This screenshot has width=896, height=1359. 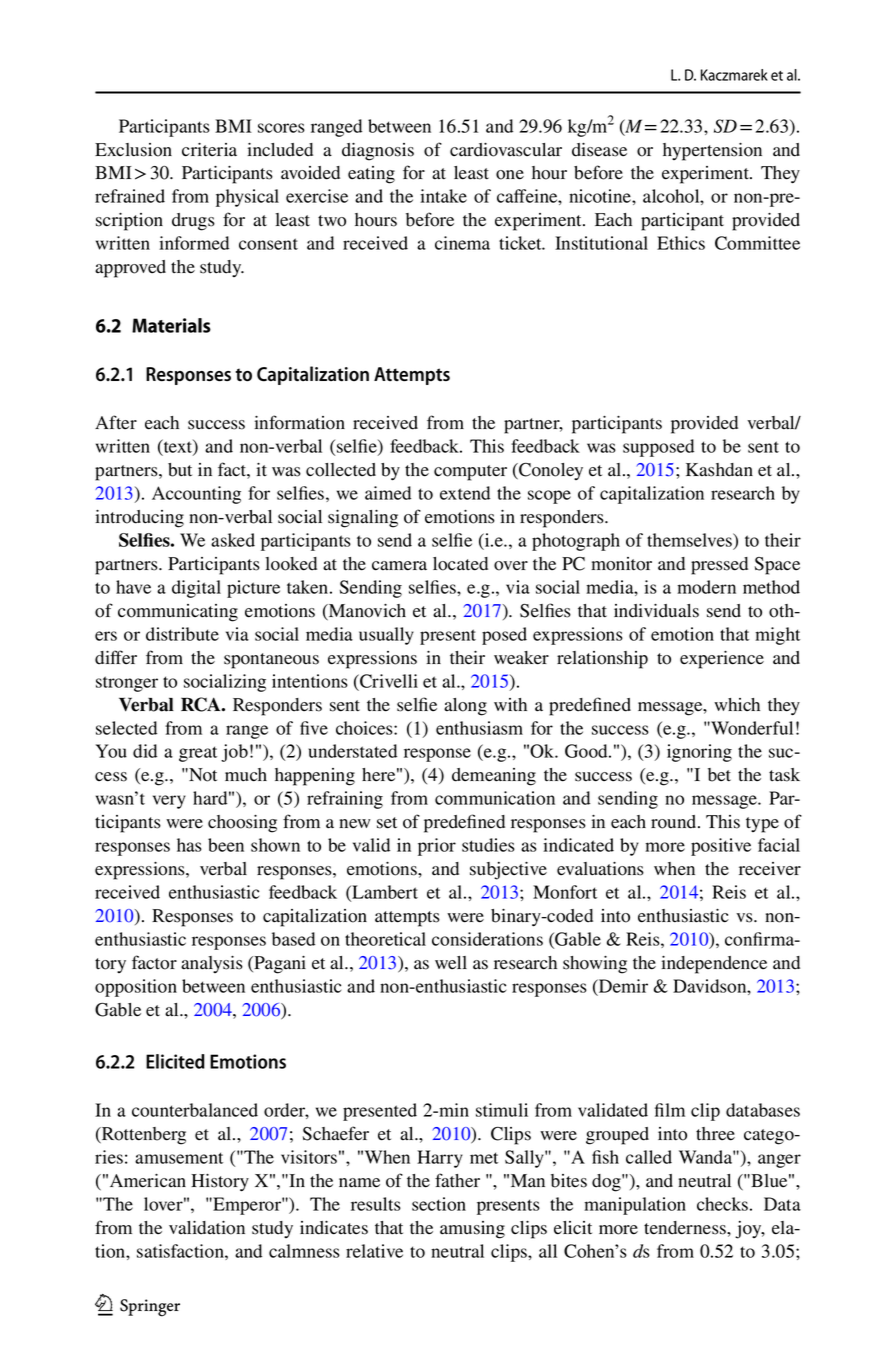 I want to click on computer, so click(x=470, y=473).
